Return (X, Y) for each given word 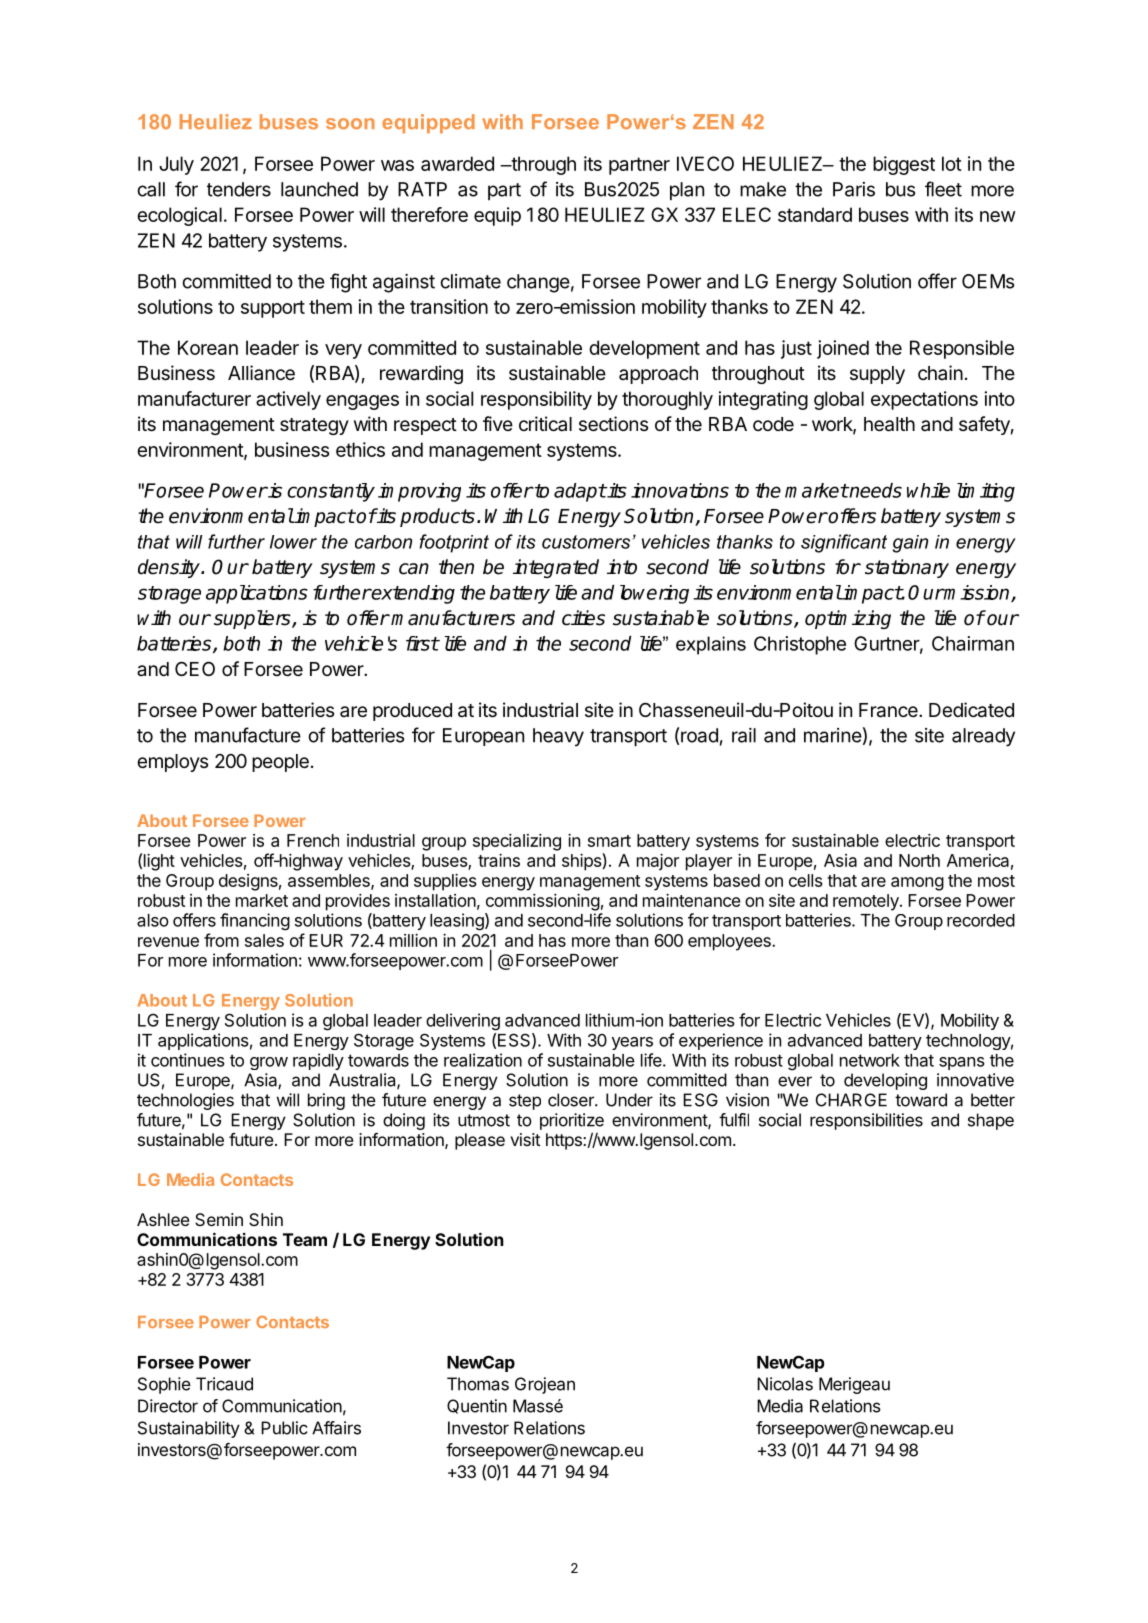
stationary (907, 568)
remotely (867, 902)
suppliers (253, 619)
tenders (239, 189)
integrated (556, 568)
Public (284, 1428)
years (632, 1043)
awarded (457, 163)
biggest (904, 165)
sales (264, 940)
